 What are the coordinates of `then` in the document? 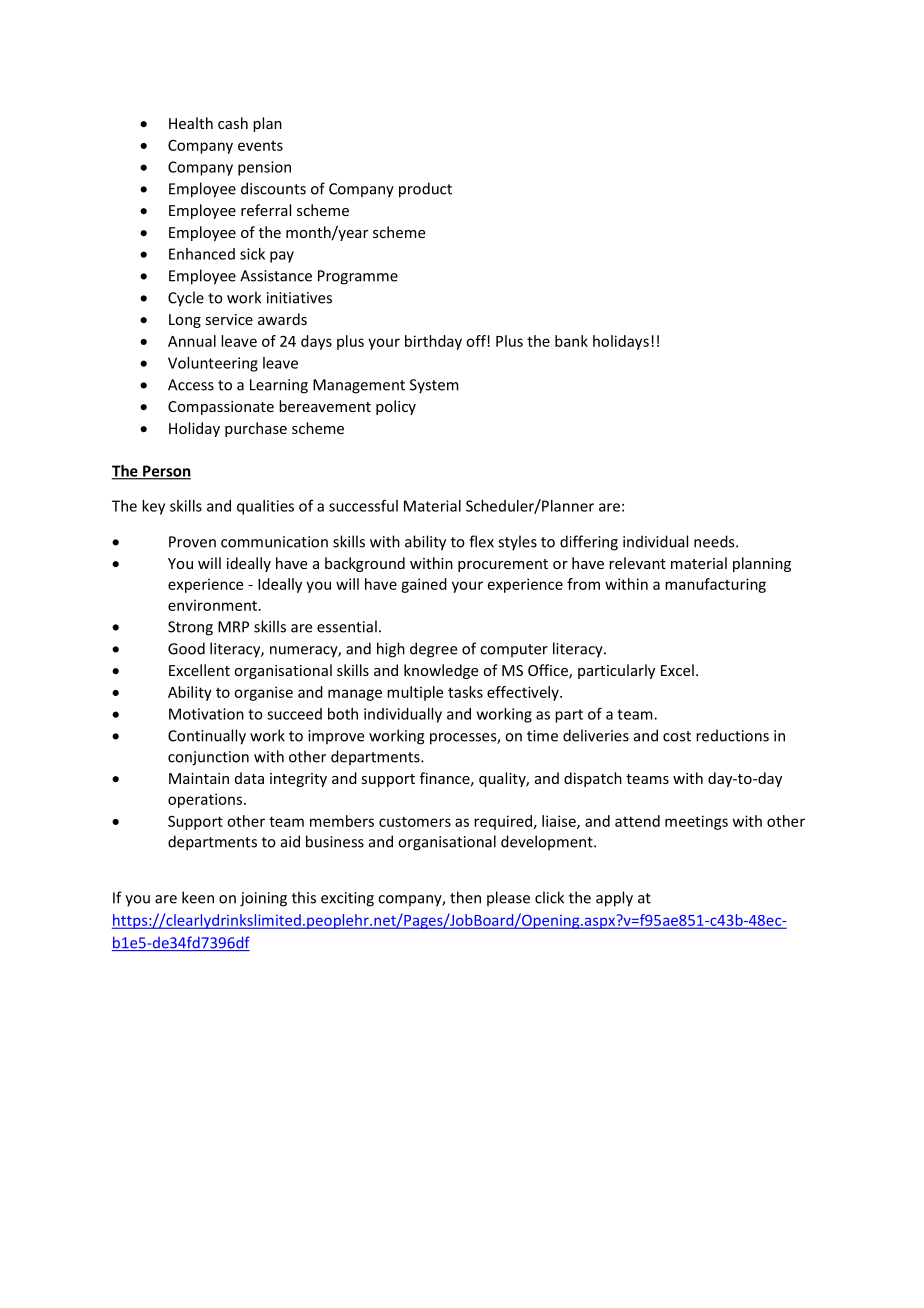 It's located at (465, 897).
